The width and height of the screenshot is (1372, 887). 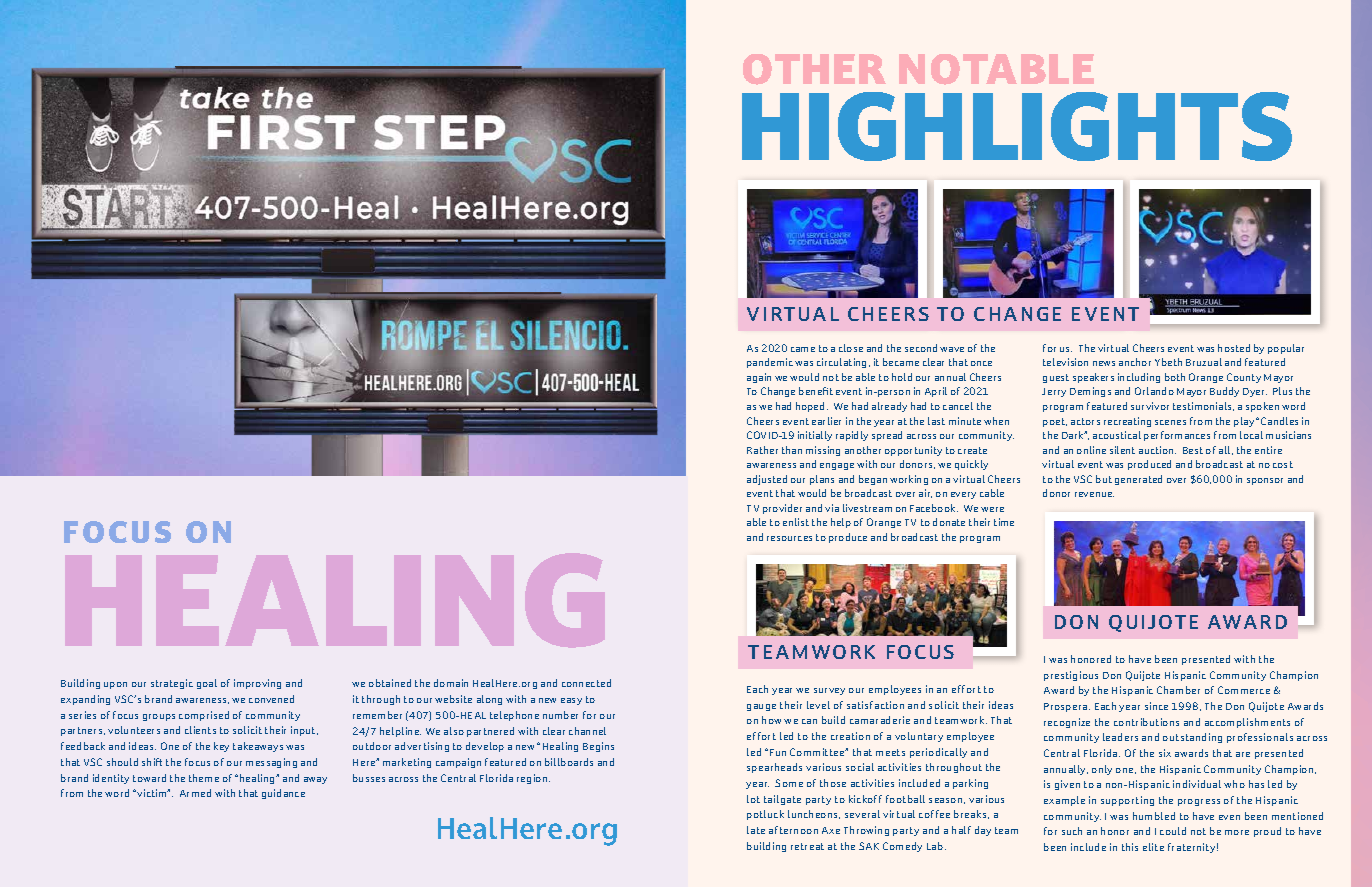 What do you see at coordinates (207, 684) in the screenshot?
I see `goal` at bounding box center [207, 684].
